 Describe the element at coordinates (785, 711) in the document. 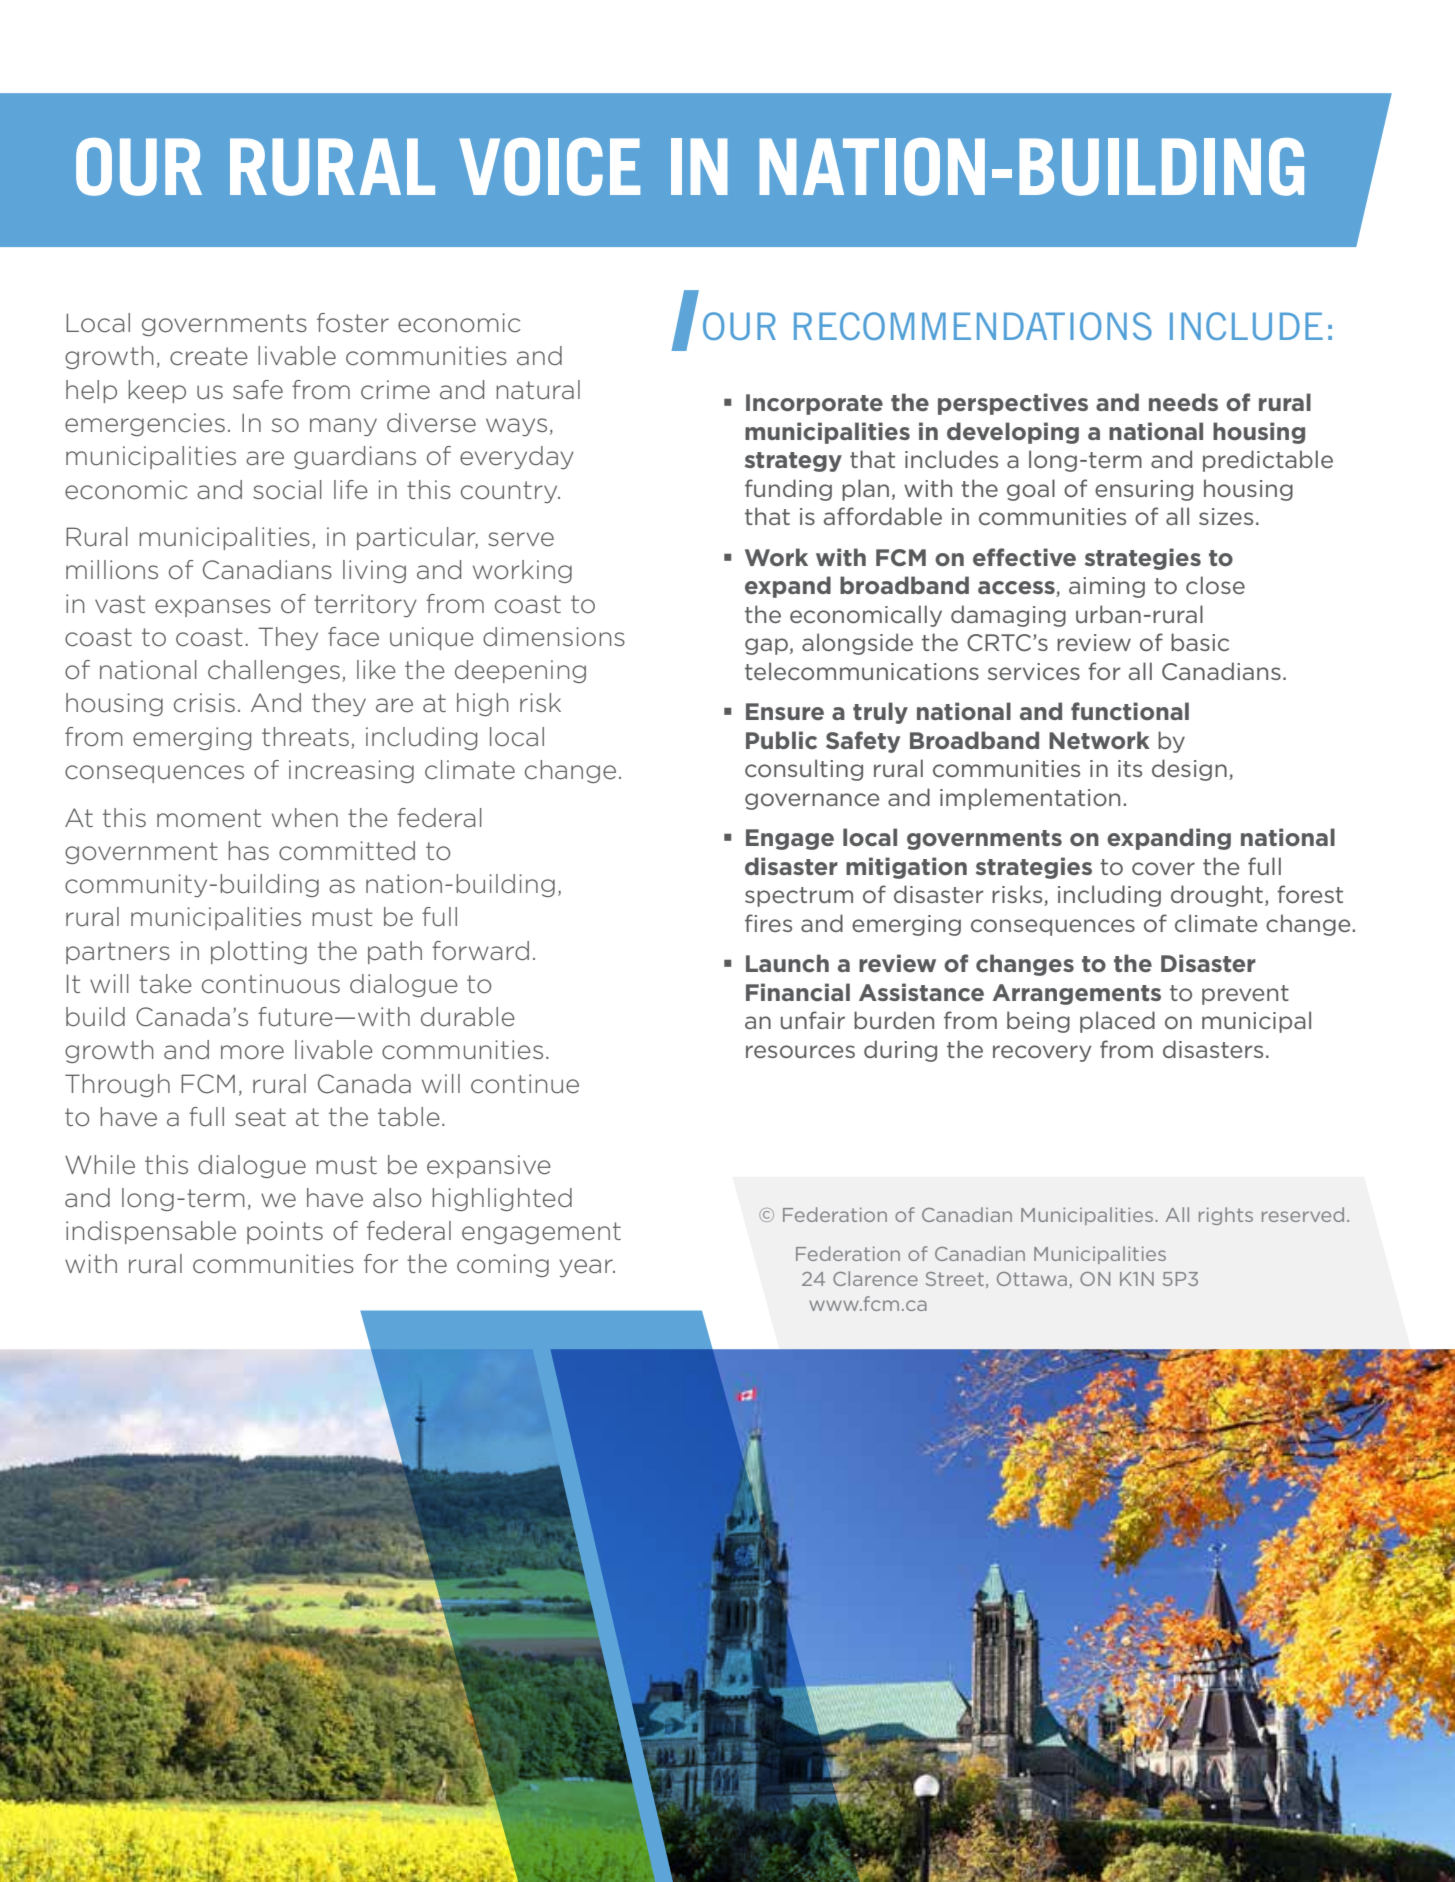

I see `Ensure` at that location.
